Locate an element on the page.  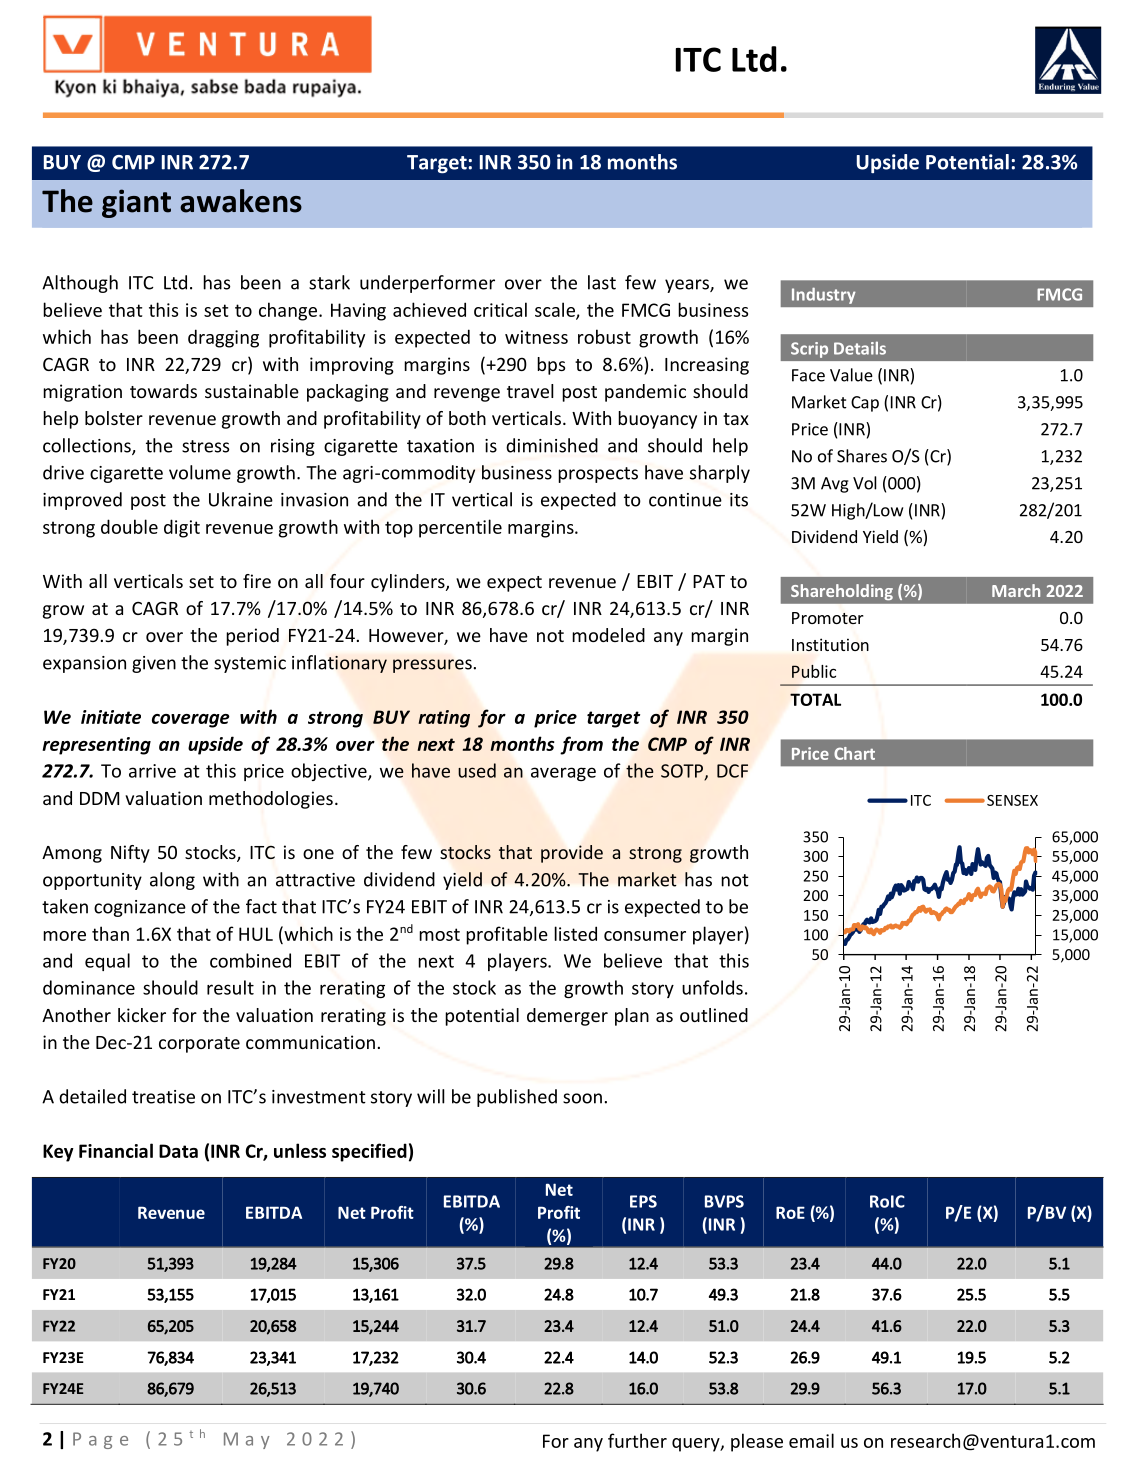
giant is located at coordinates (136, 203).
